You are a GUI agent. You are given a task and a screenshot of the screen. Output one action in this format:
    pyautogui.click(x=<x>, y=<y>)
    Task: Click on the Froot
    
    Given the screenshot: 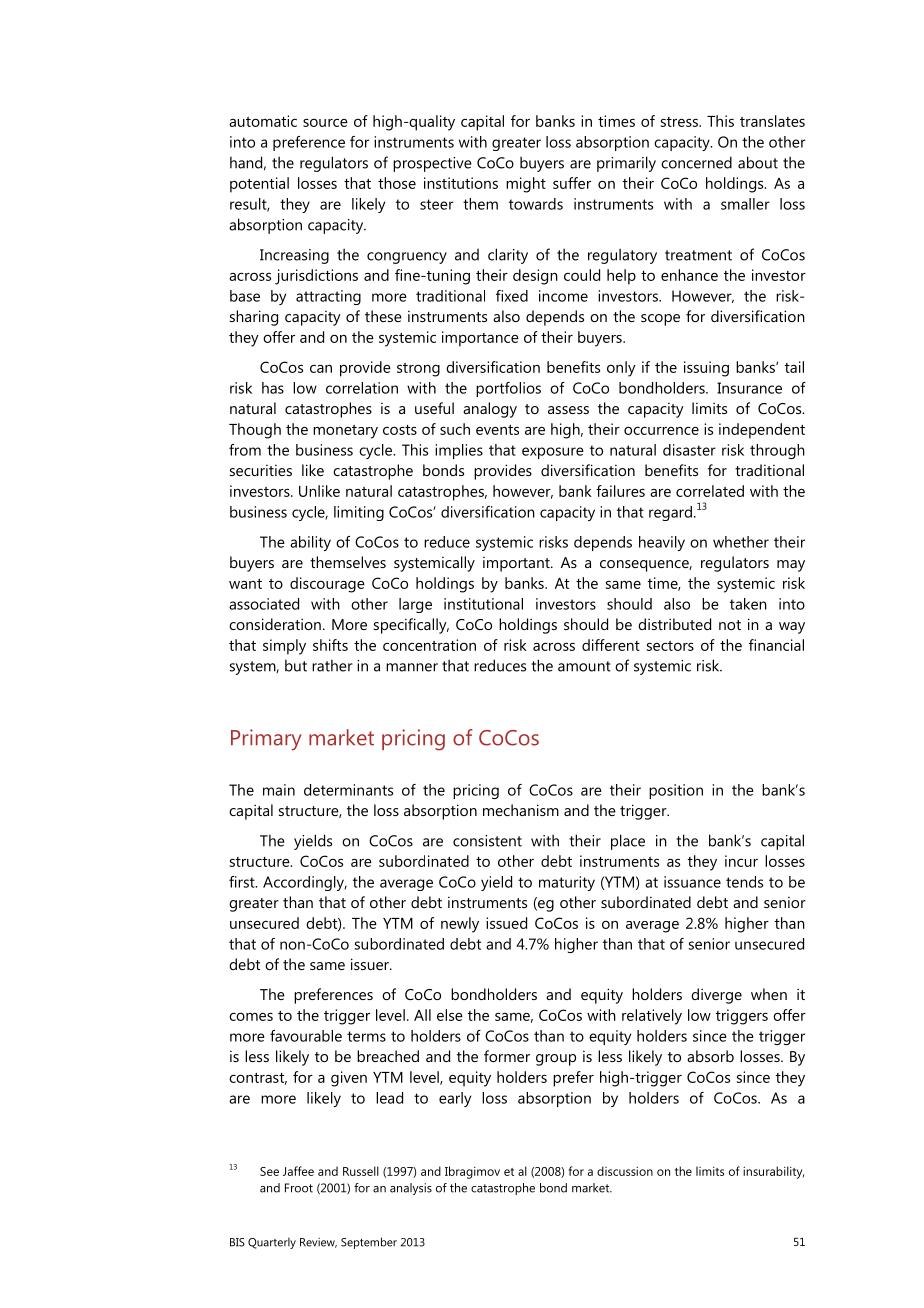 What is the action you would take?
    pyautogui.click(x=299, y=1188)
